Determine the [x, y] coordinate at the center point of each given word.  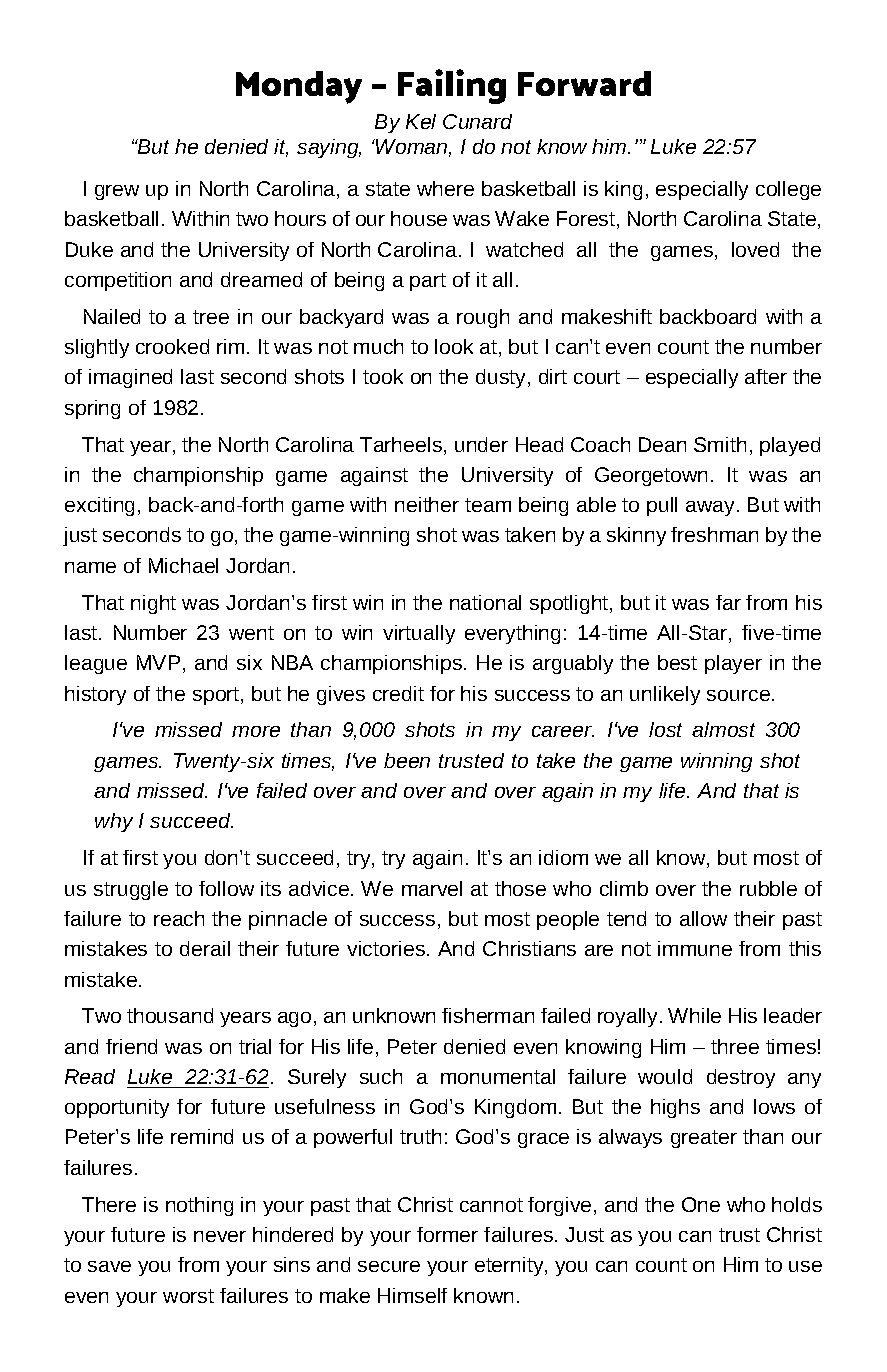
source [738, 695]
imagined [130, 378]
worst [188, 1296]
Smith [720, 444]
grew [117, 192]
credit [398, 693]
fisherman [488, 1015]
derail [205, 948]
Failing [452, 86]
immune [695, 948]
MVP [158, 662]
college [788, 190]
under [481, 444]
